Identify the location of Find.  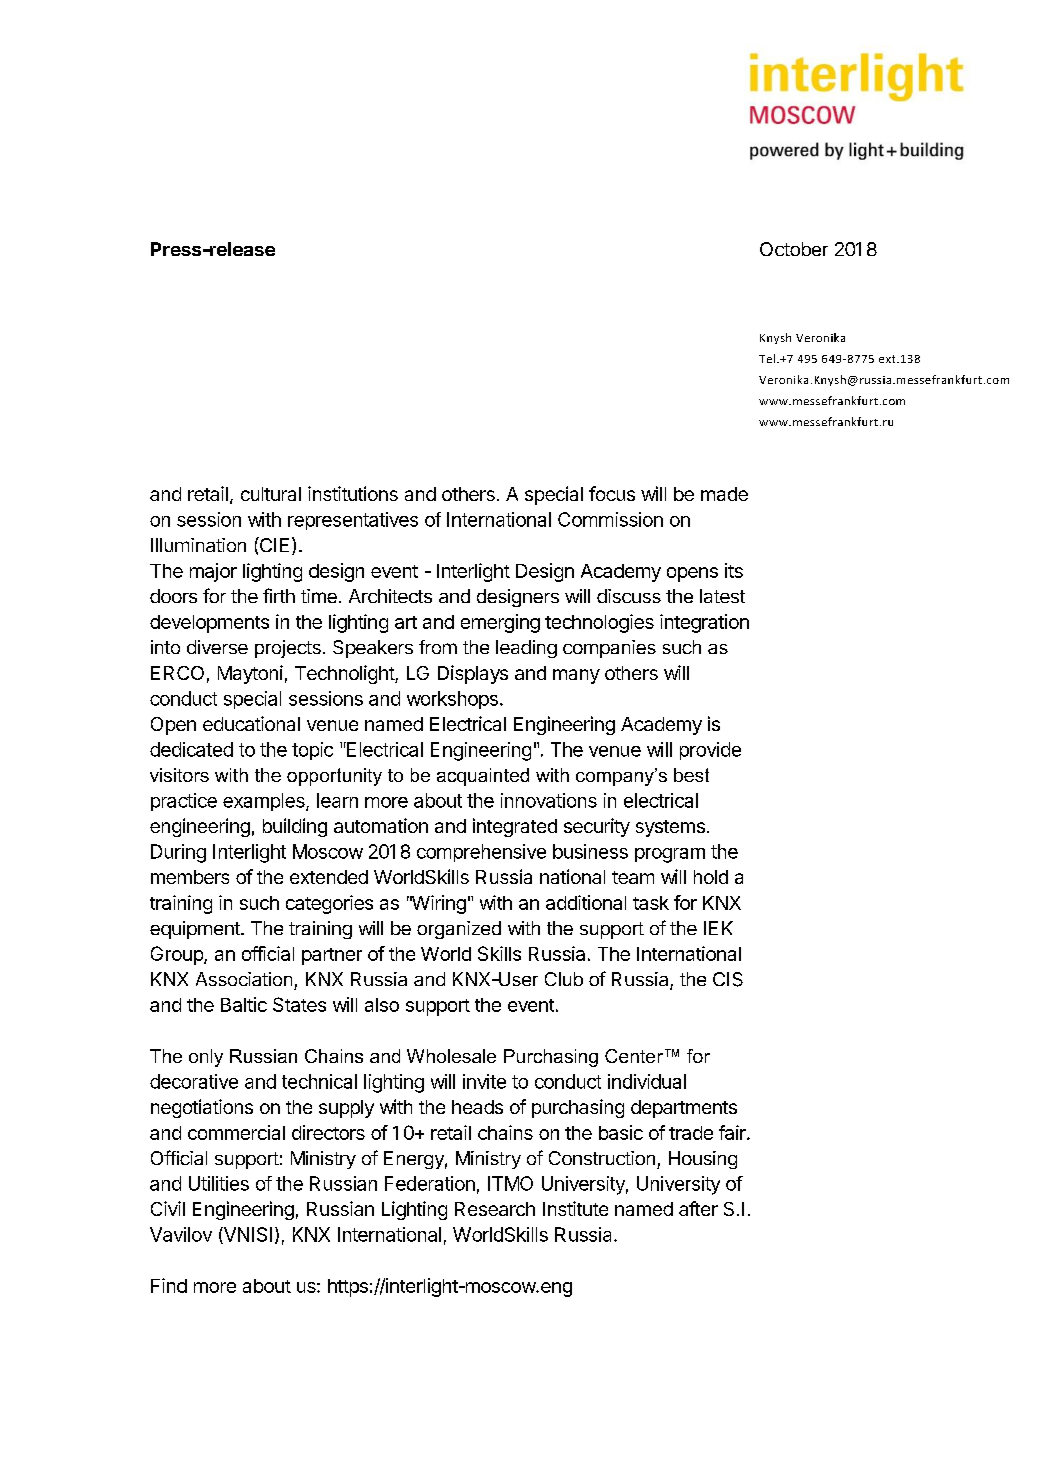
(169, 1285).
